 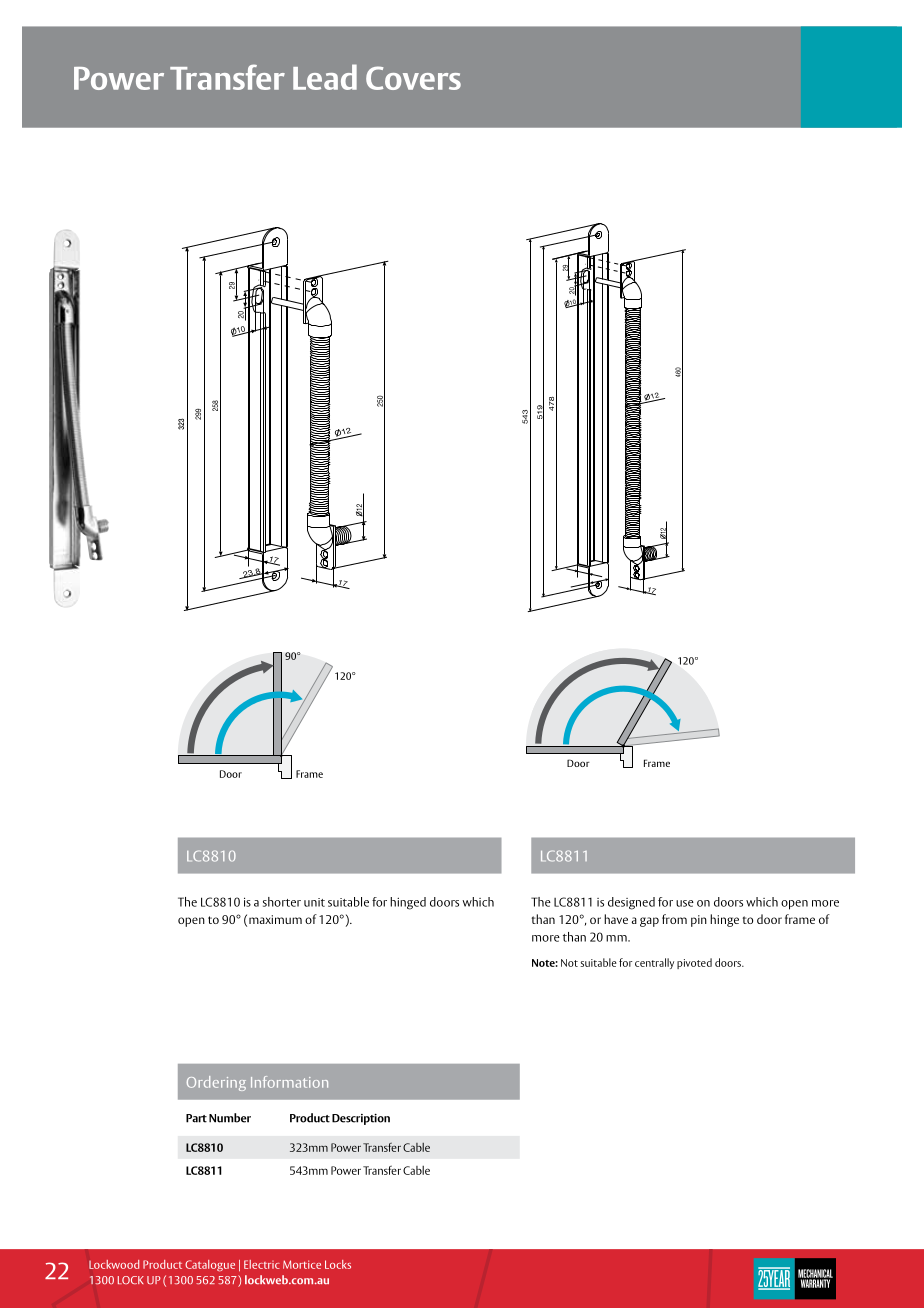 I want to click on Lead, so click(x=325, y=77).
